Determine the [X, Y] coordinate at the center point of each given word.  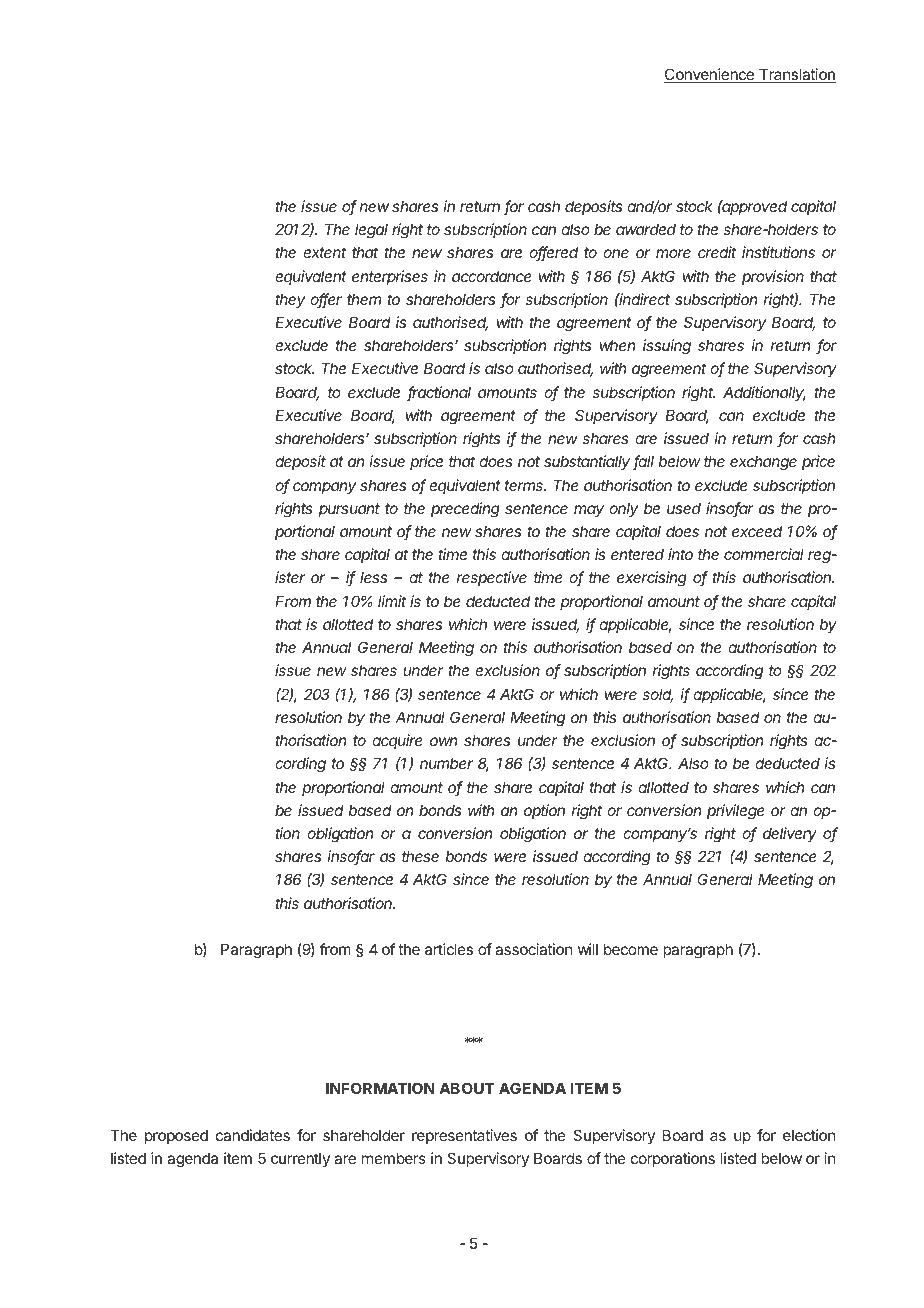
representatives [464, 1136]
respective [492, 578]
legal [371, 231]
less [373, 577]
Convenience [710, 75]
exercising [652, 579]
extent [324, 252]
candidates [253, 1135]
